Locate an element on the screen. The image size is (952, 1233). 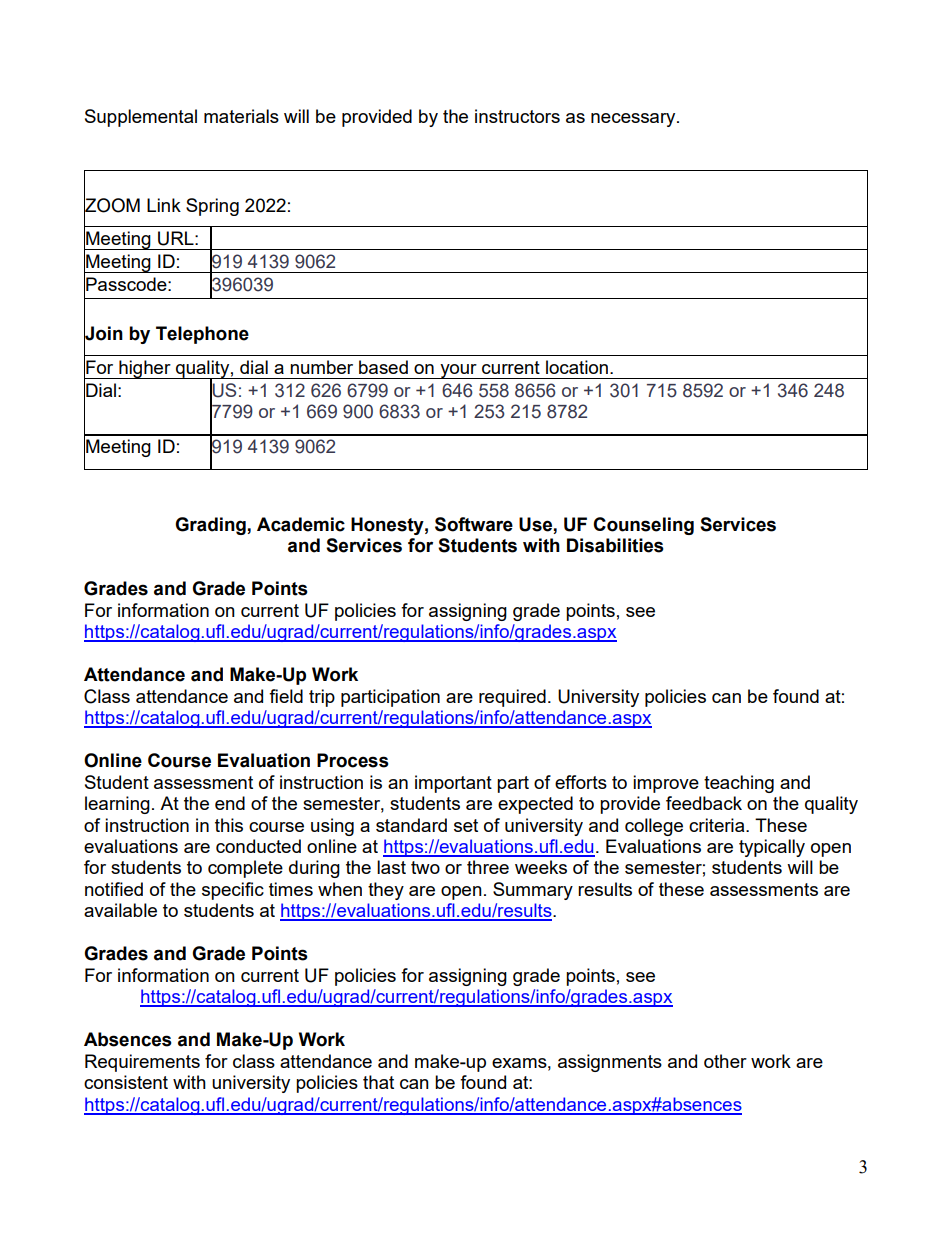
instructors is located at coordinates (517, 116).
